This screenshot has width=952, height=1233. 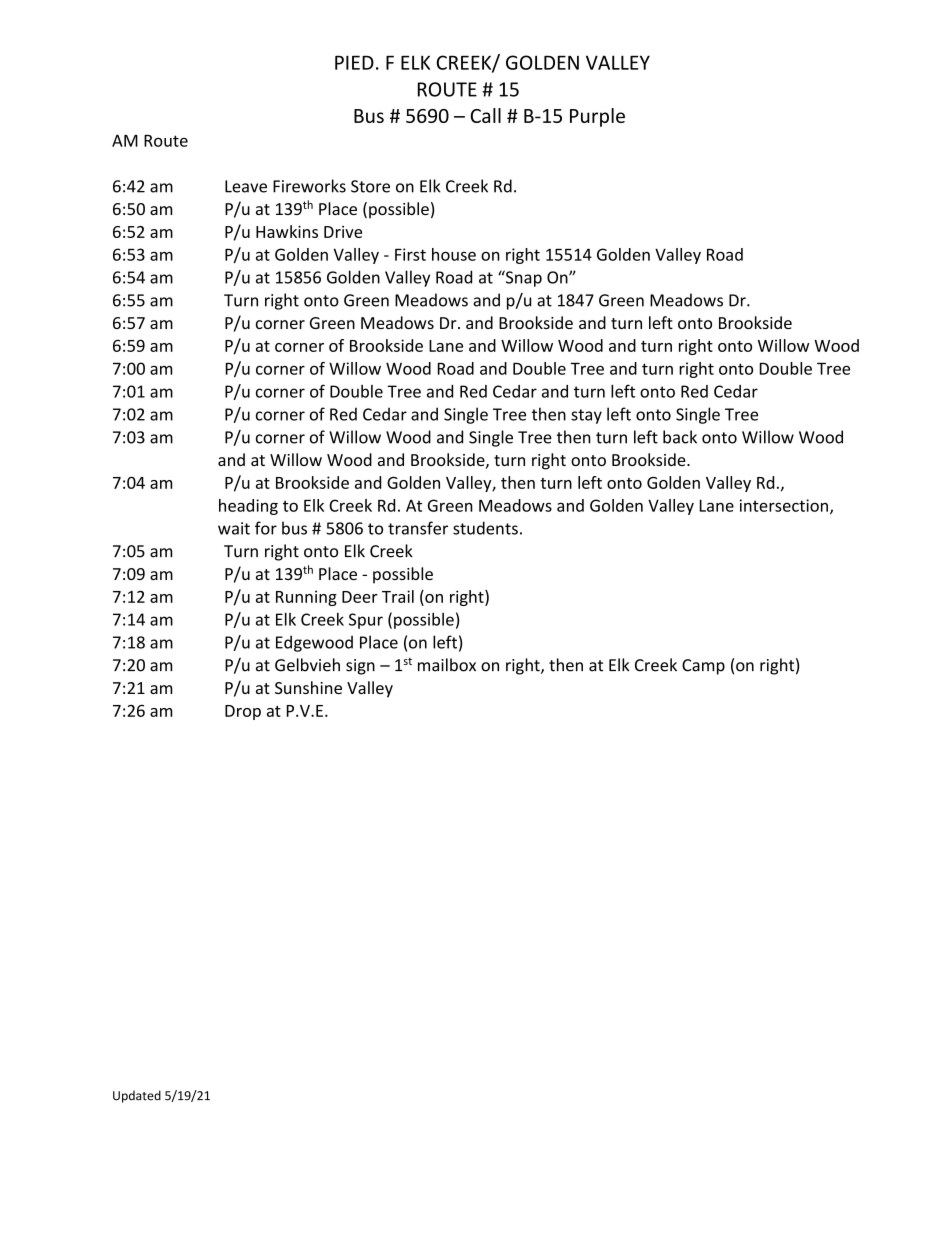 I want to click on Camp, so click(x=703, y=667).
